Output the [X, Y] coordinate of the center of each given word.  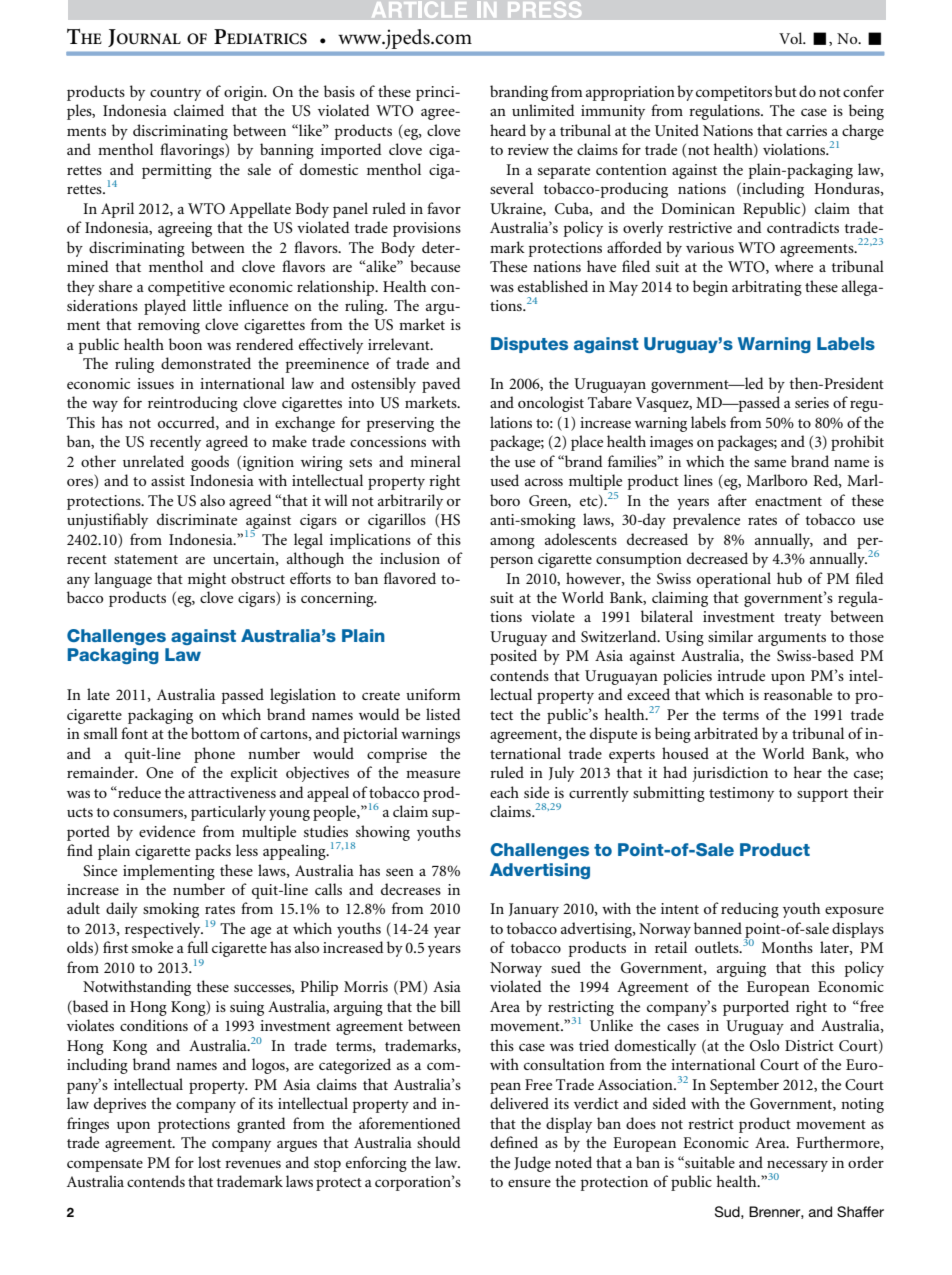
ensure [529, 1183]
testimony [741, 794]
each [504, 792]
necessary [797, 1167]
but [786, 91]
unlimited [543, 110]
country [175, 94]
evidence [167, 831]
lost [209, 1162]
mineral [435, 461]
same [770, 463]
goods [210, 463]
